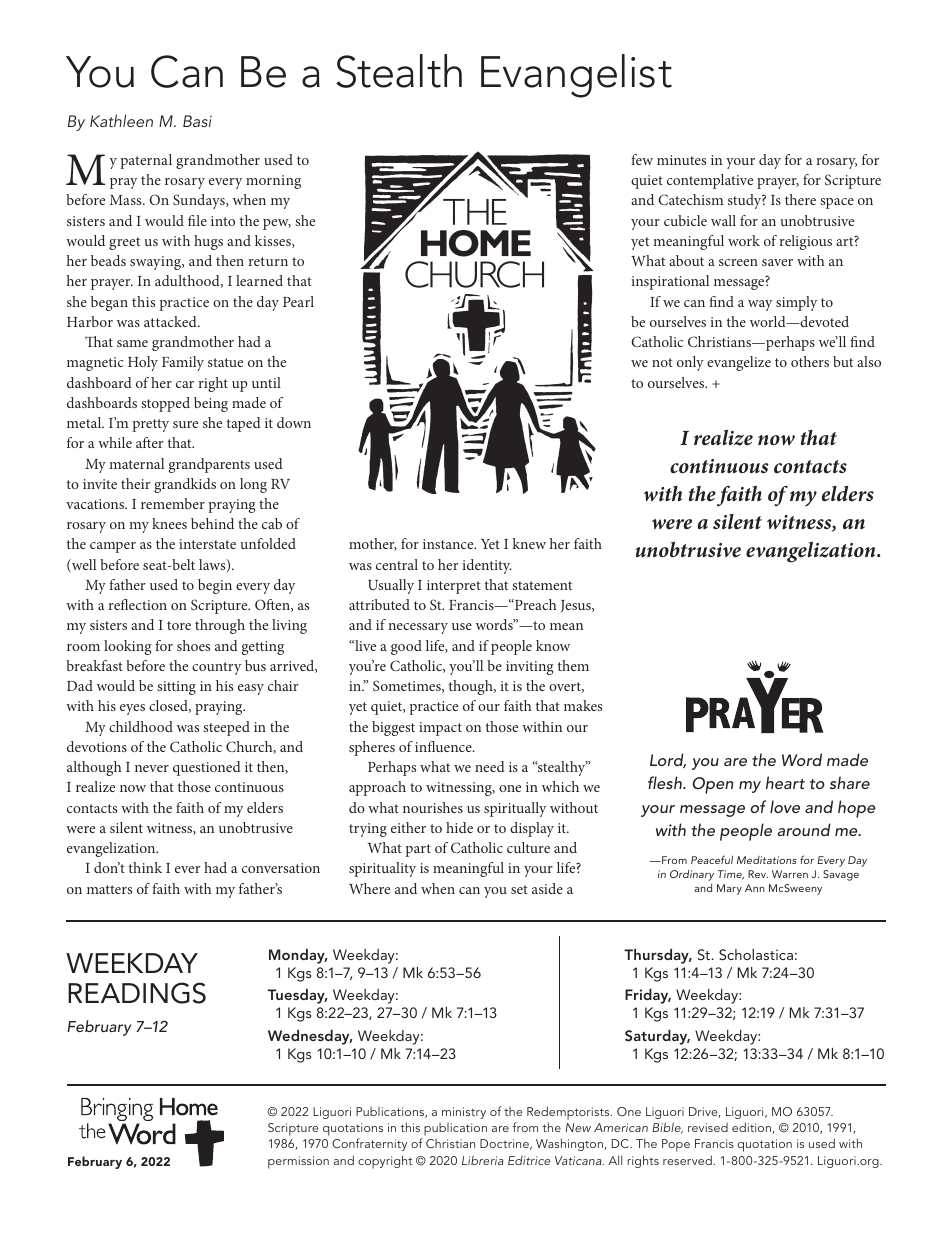 The width and height of the screenshot is (952, 1233). Describe the element at coordinates (785, 782) in the screenshot. I see `heart` at that location.
